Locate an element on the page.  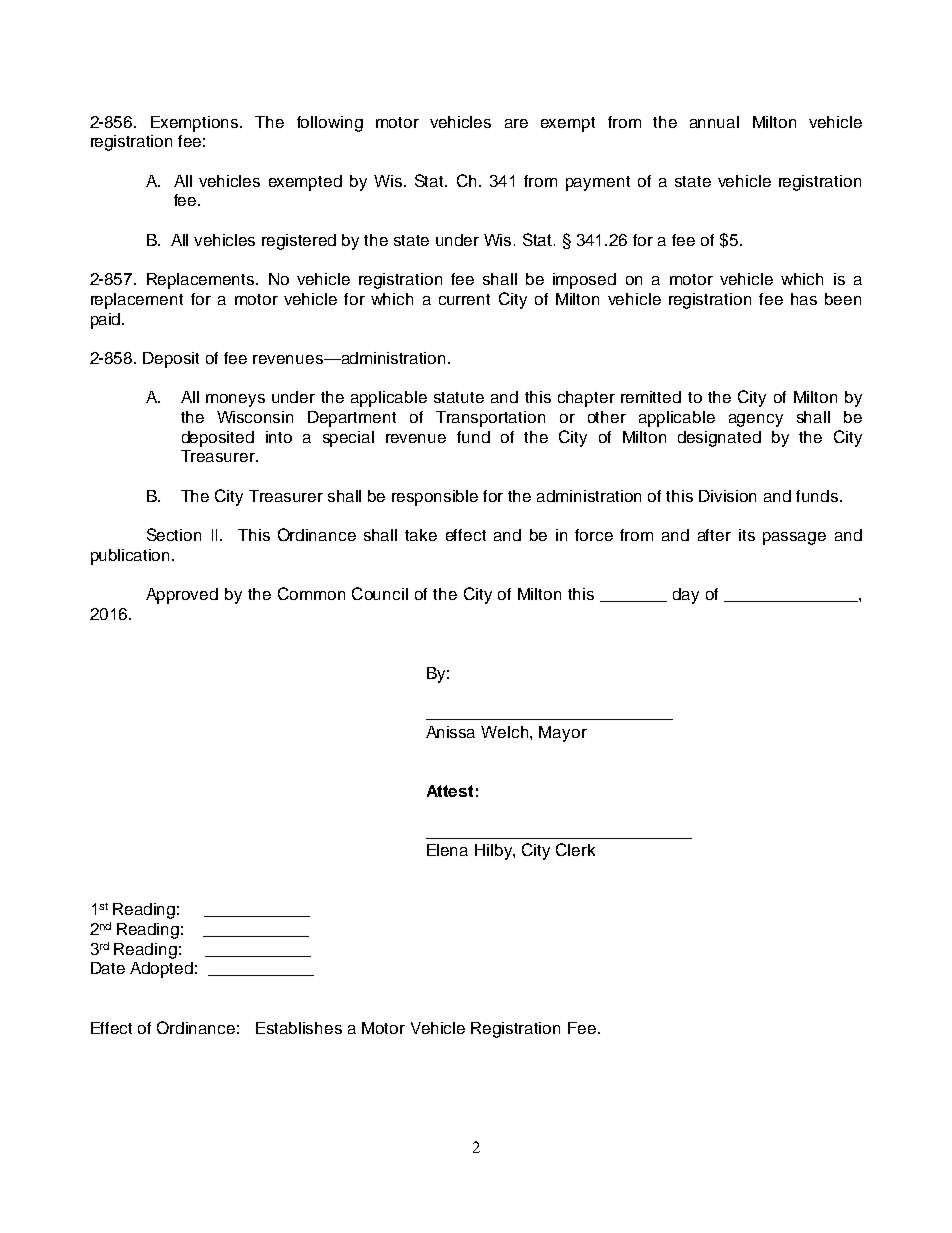
following is located at coordinates (330, 124).
